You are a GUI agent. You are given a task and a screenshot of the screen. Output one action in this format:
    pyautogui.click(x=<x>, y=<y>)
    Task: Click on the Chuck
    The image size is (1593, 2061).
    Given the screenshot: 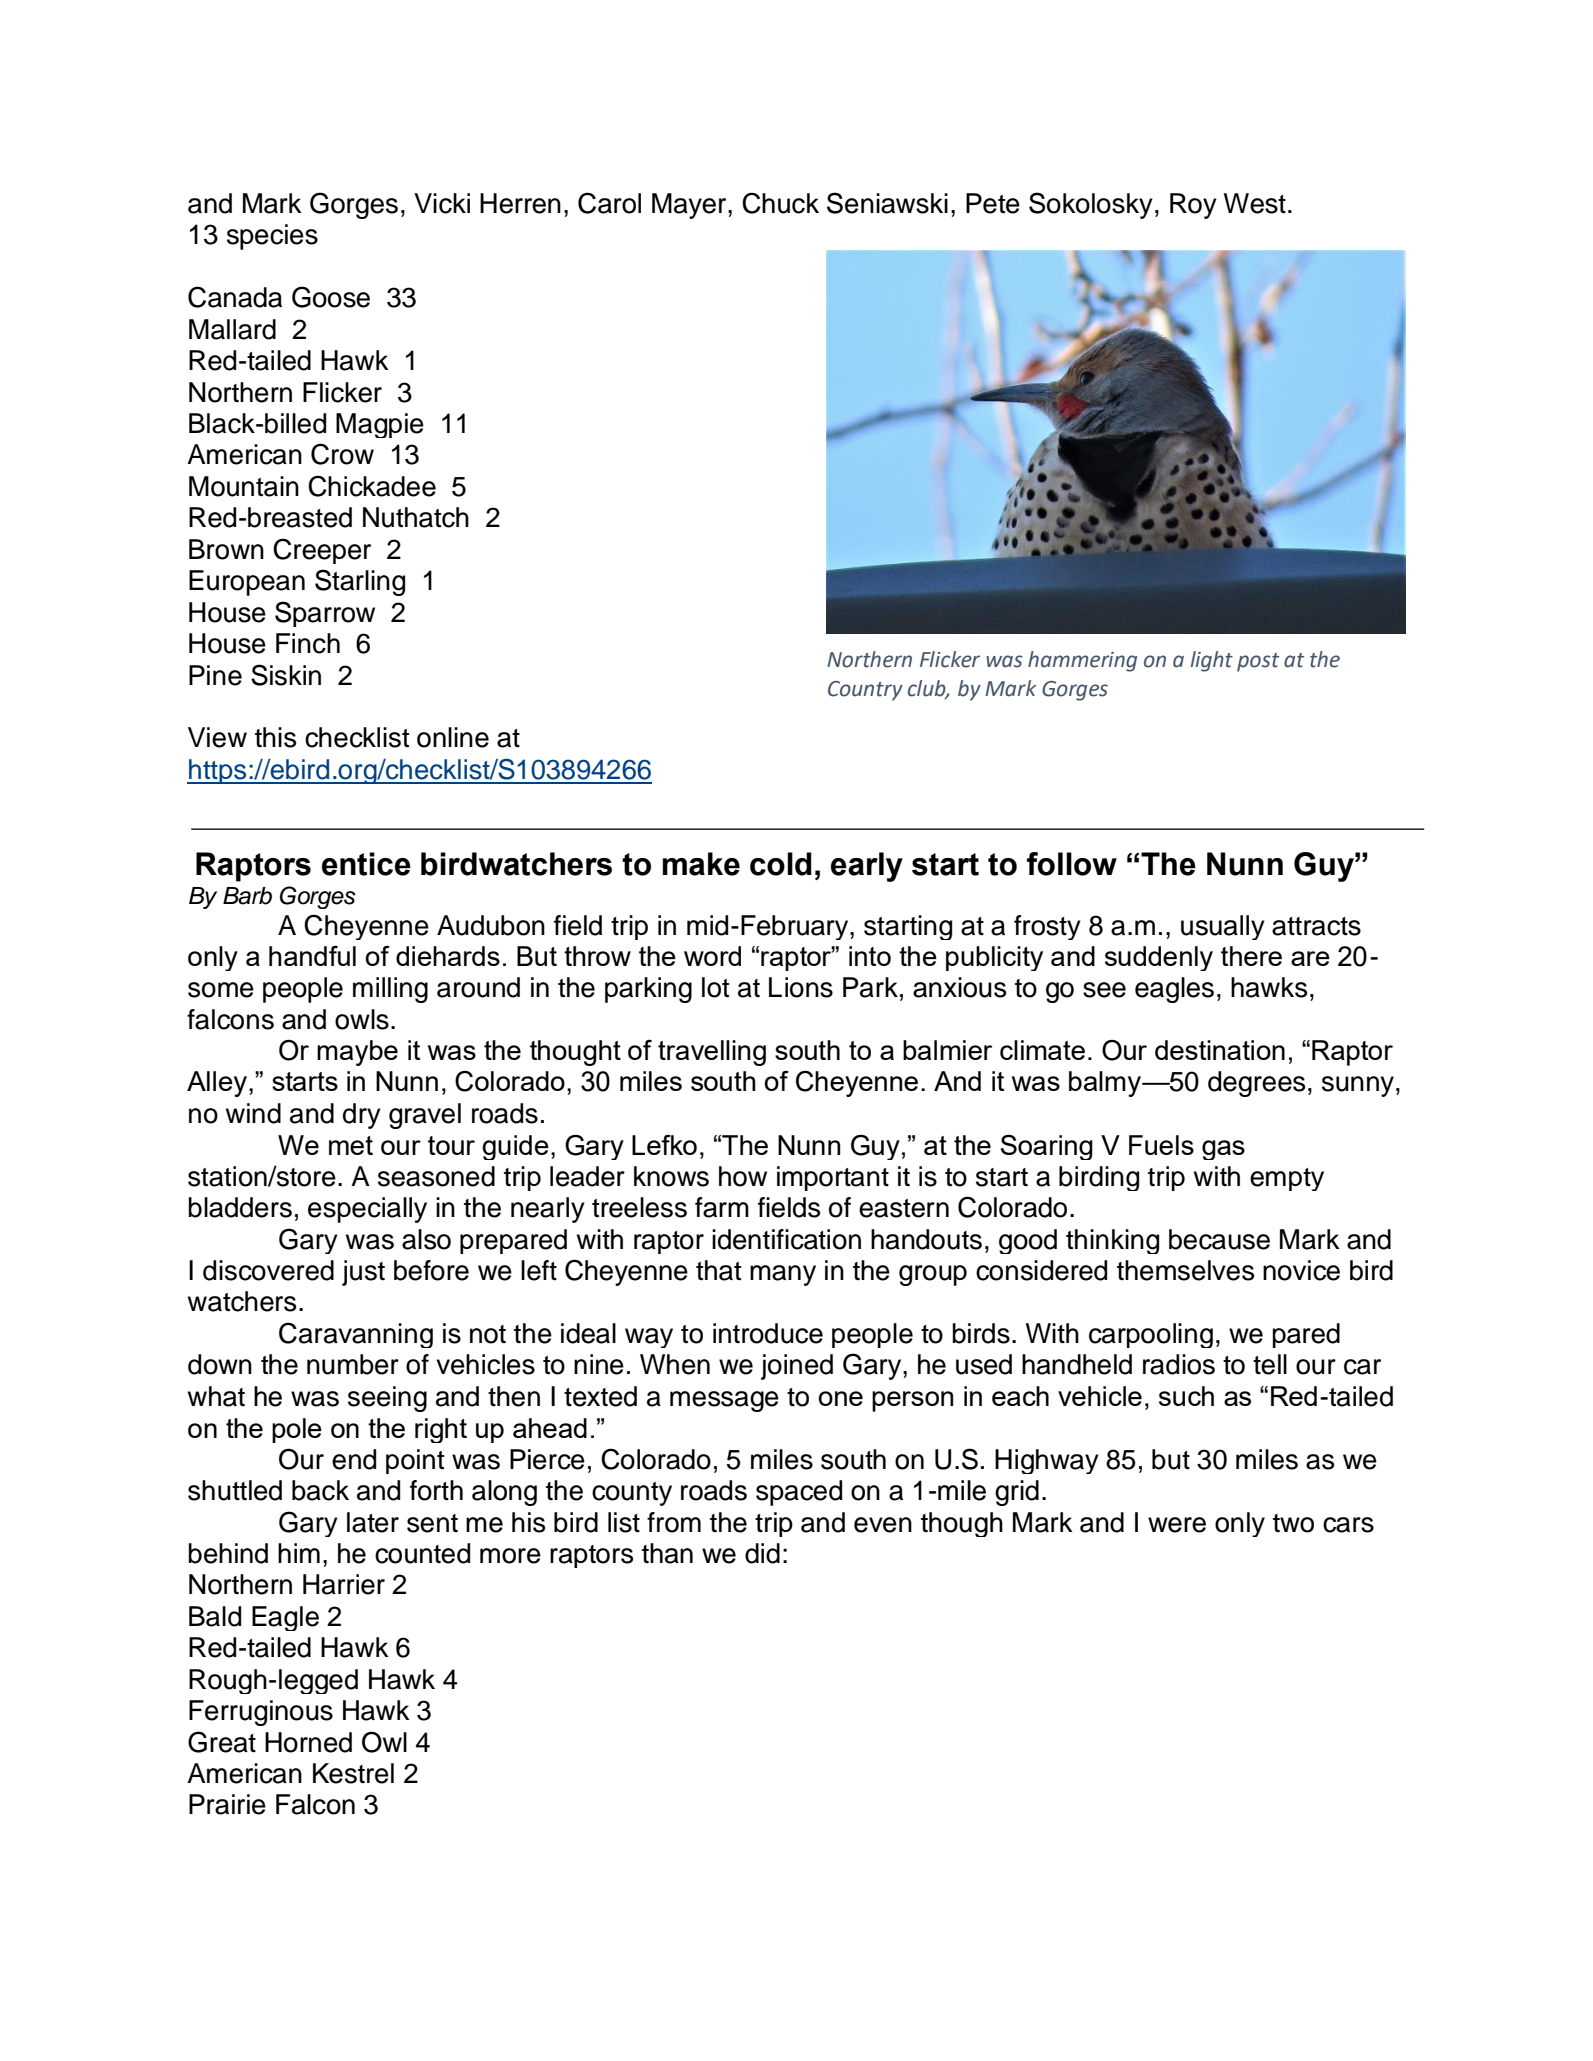 What is the action you would take?
    pyautogui.click(x=780, y=203)
